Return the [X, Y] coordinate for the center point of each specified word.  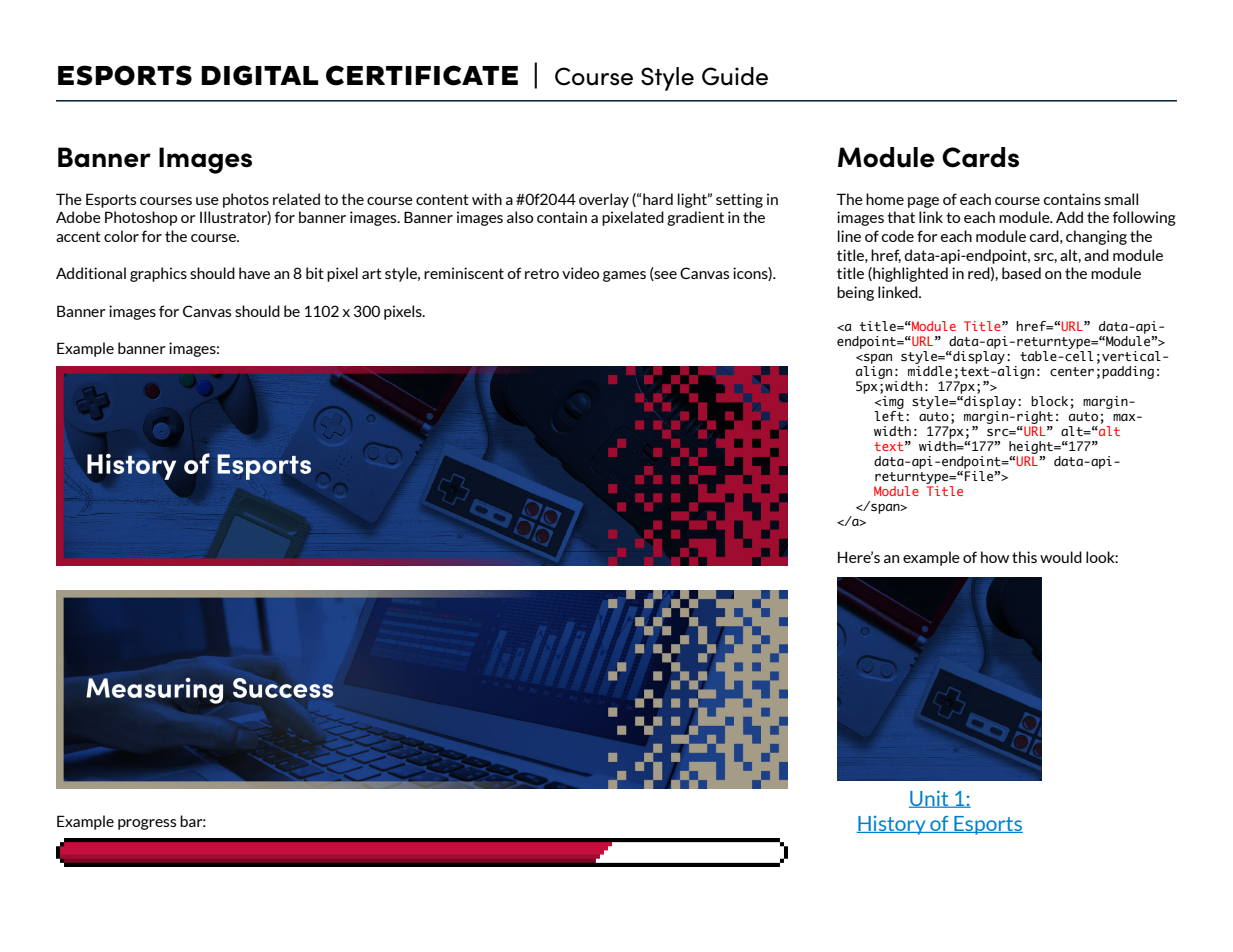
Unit [930, 799]
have [254, 273]
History [892, 825]
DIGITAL [259, 75]
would [1061, 557]
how [995, 557]
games [624, 276]
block [1049, 401]
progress [147, 824]
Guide [735, 76]
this [1024, 557]
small [1121, 199]
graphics [158, 274]
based [1021, 273]
